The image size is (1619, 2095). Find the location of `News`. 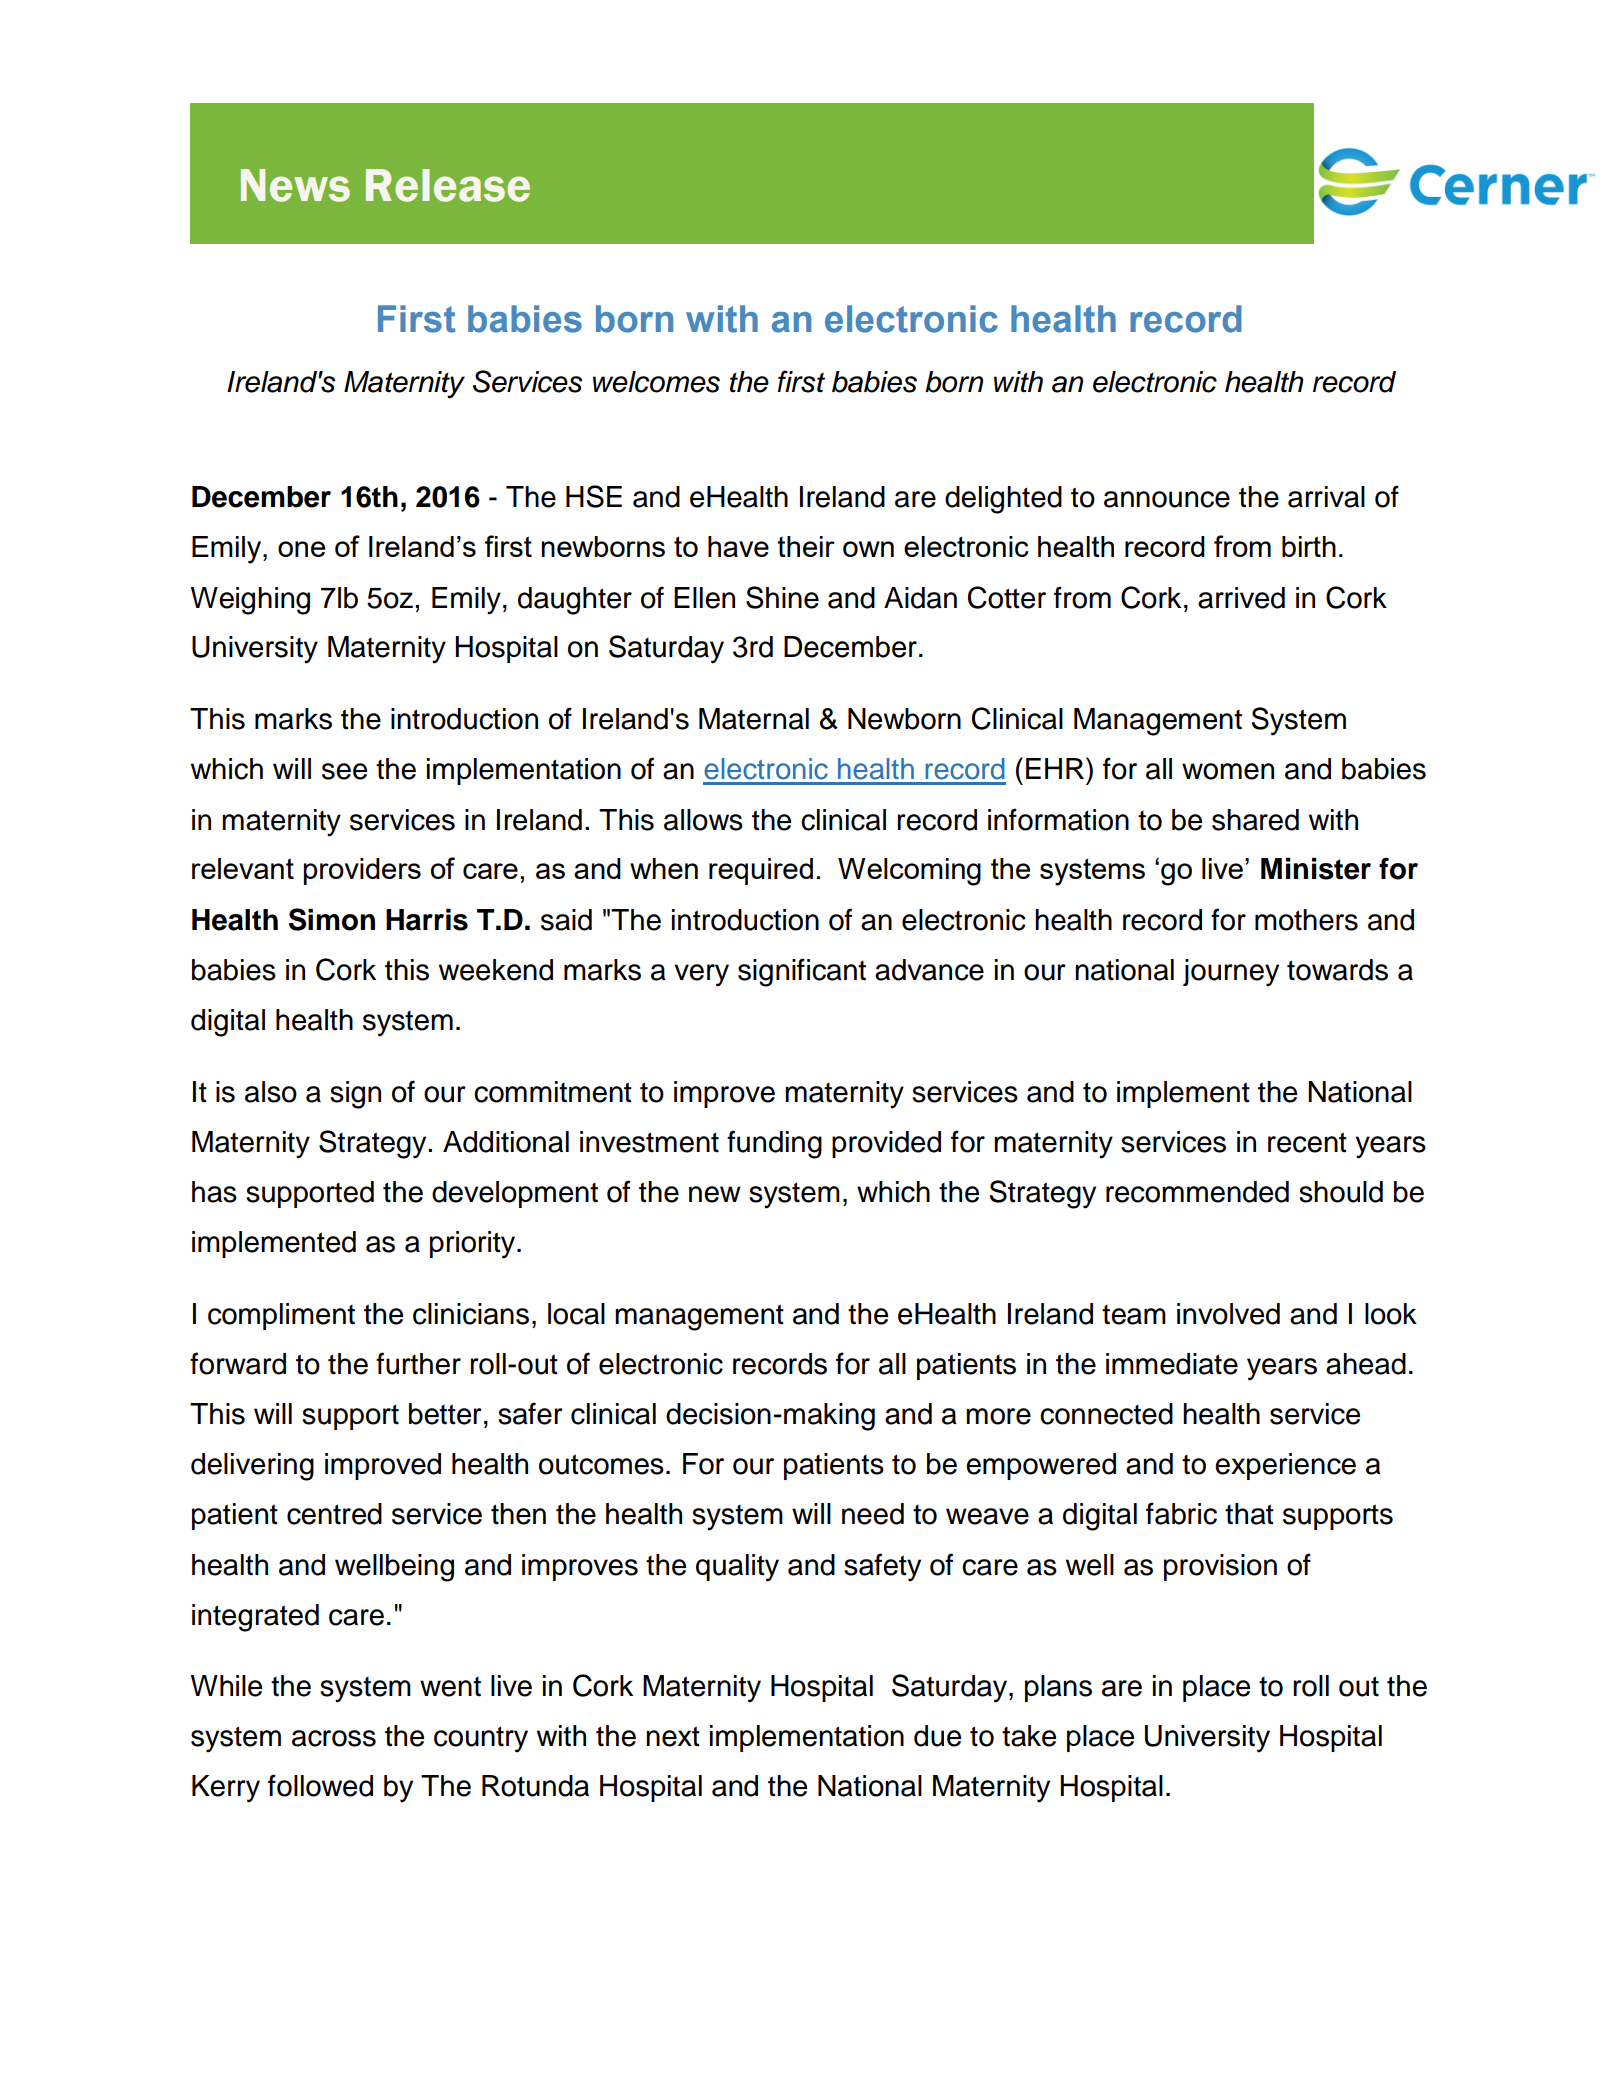

News is located at coordinates (295, 185).
